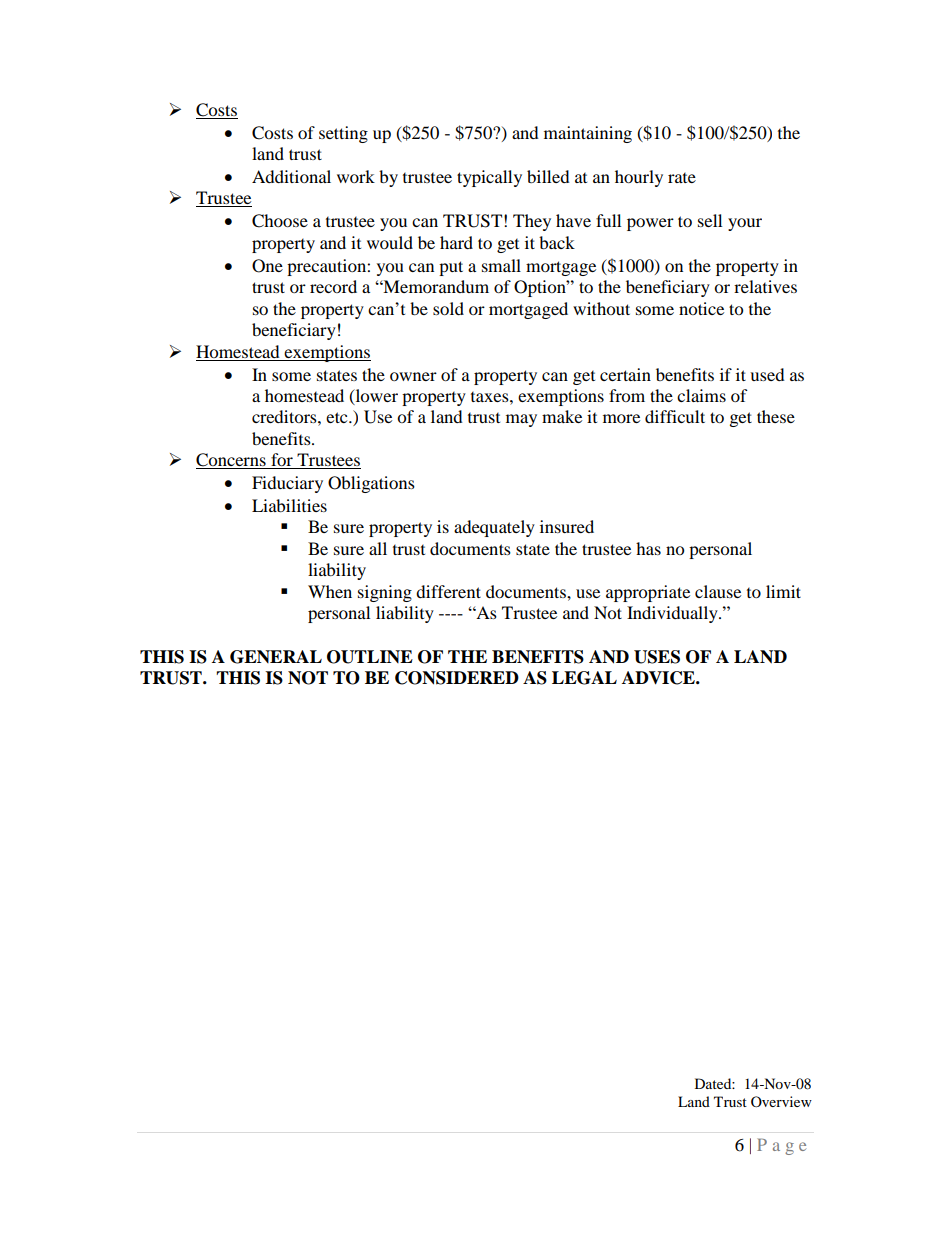 This document has height=1233, width=952. What do you see at coordinates (521, 420) in the document?
I see `may` at bounding box center [521, 420].
